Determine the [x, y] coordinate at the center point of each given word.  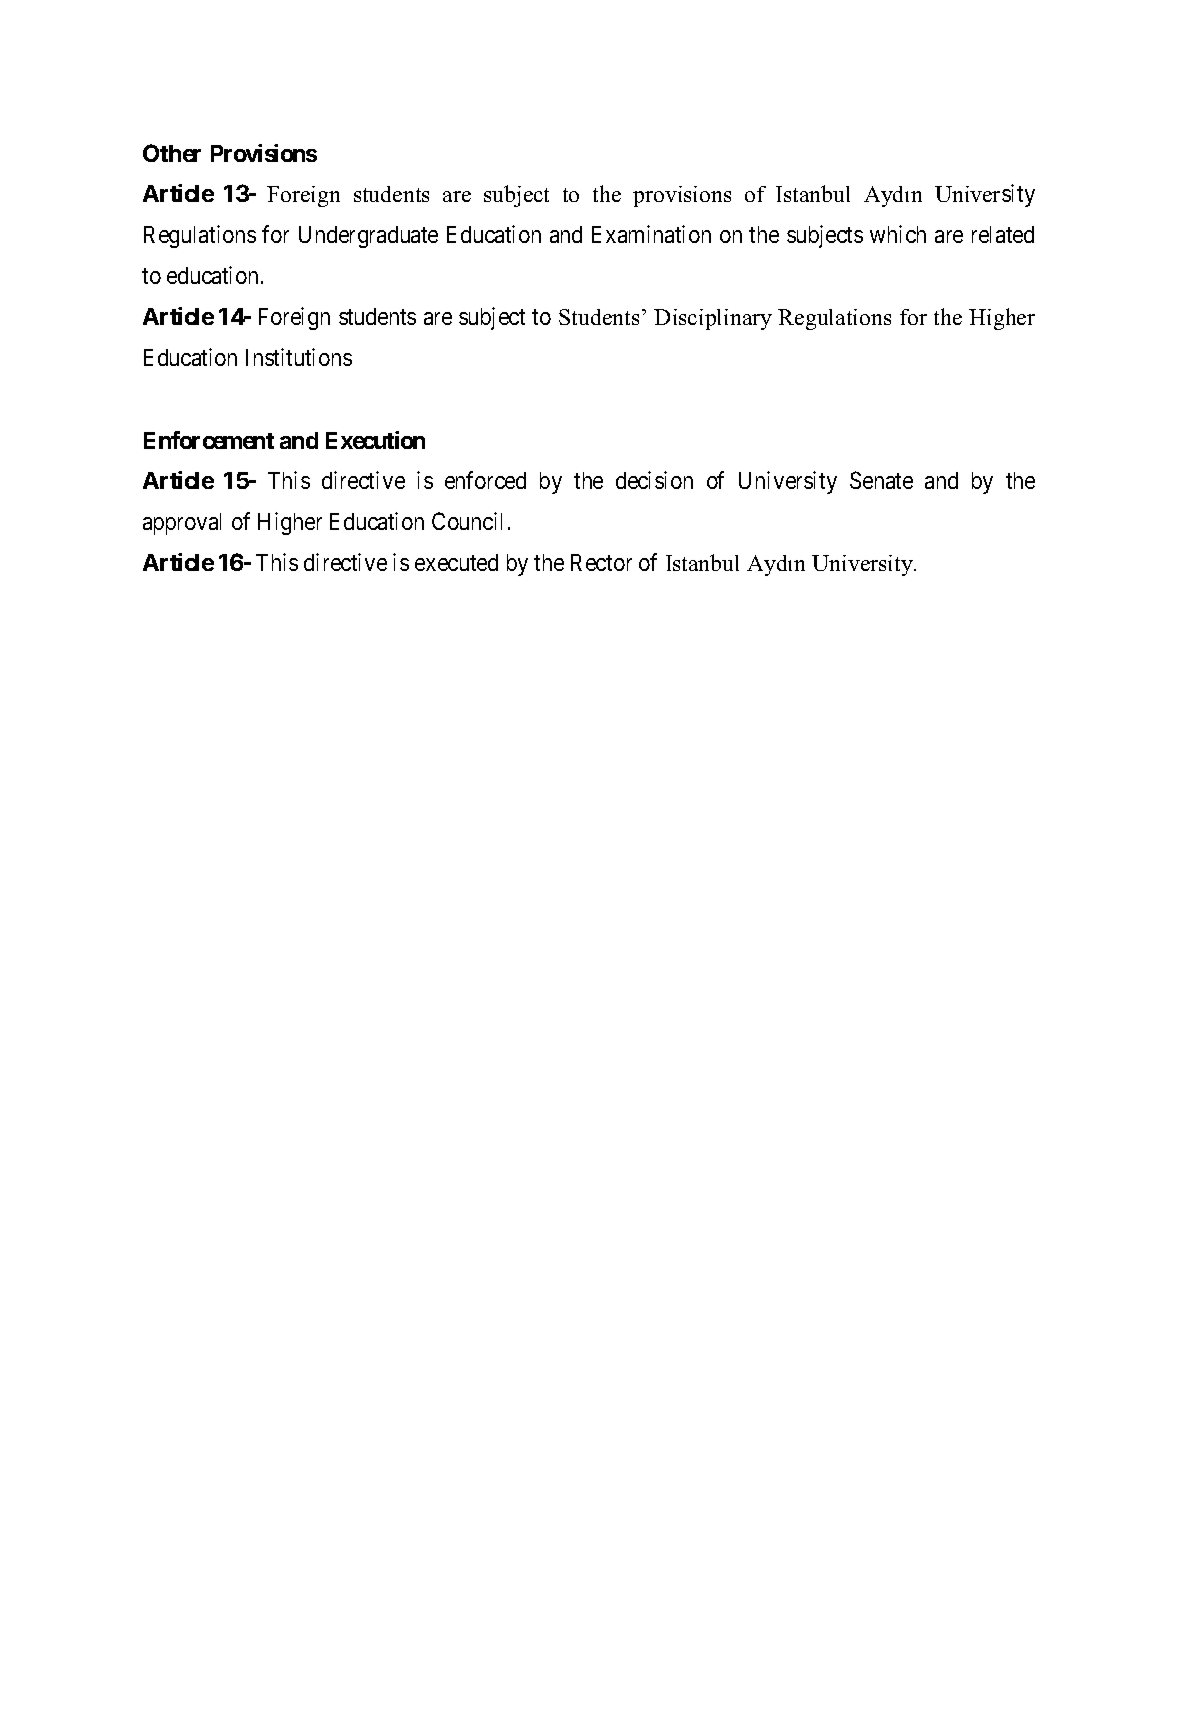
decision [654, 480]
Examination [651, 234]
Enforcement [209, 440]
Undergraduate [368, 237]
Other [172, 153]
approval [182, 524]
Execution [375, 440]
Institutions [299, 357]
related [1003, 234]
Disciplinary [713, 319]
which [898, 234]
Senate [881, 480]
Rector [601, 562]
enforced [485, 480]
